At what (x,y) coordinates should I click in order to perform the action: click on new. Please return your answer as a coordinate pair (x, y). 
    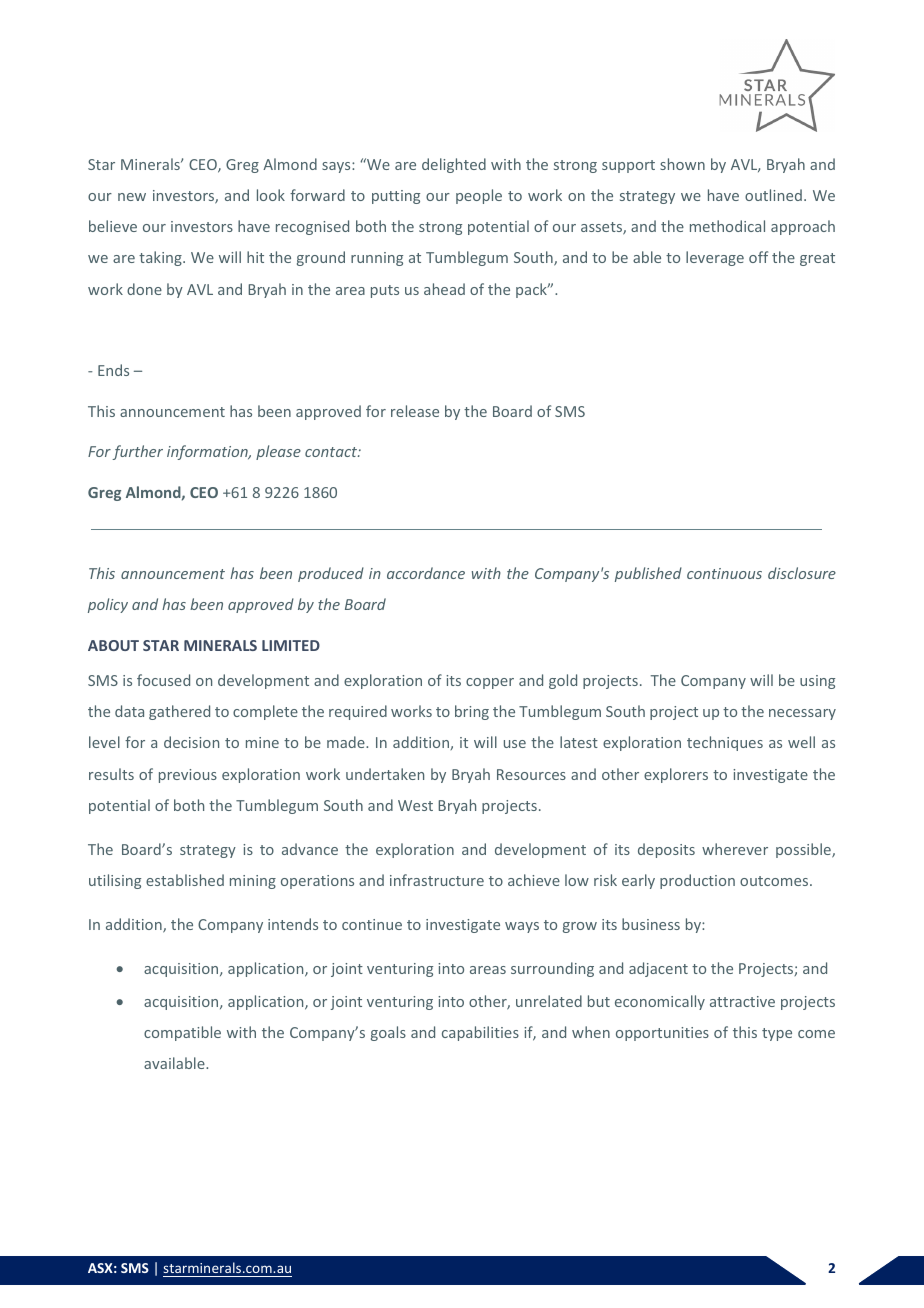
    Looking at the image, I should click on (132, 197).
